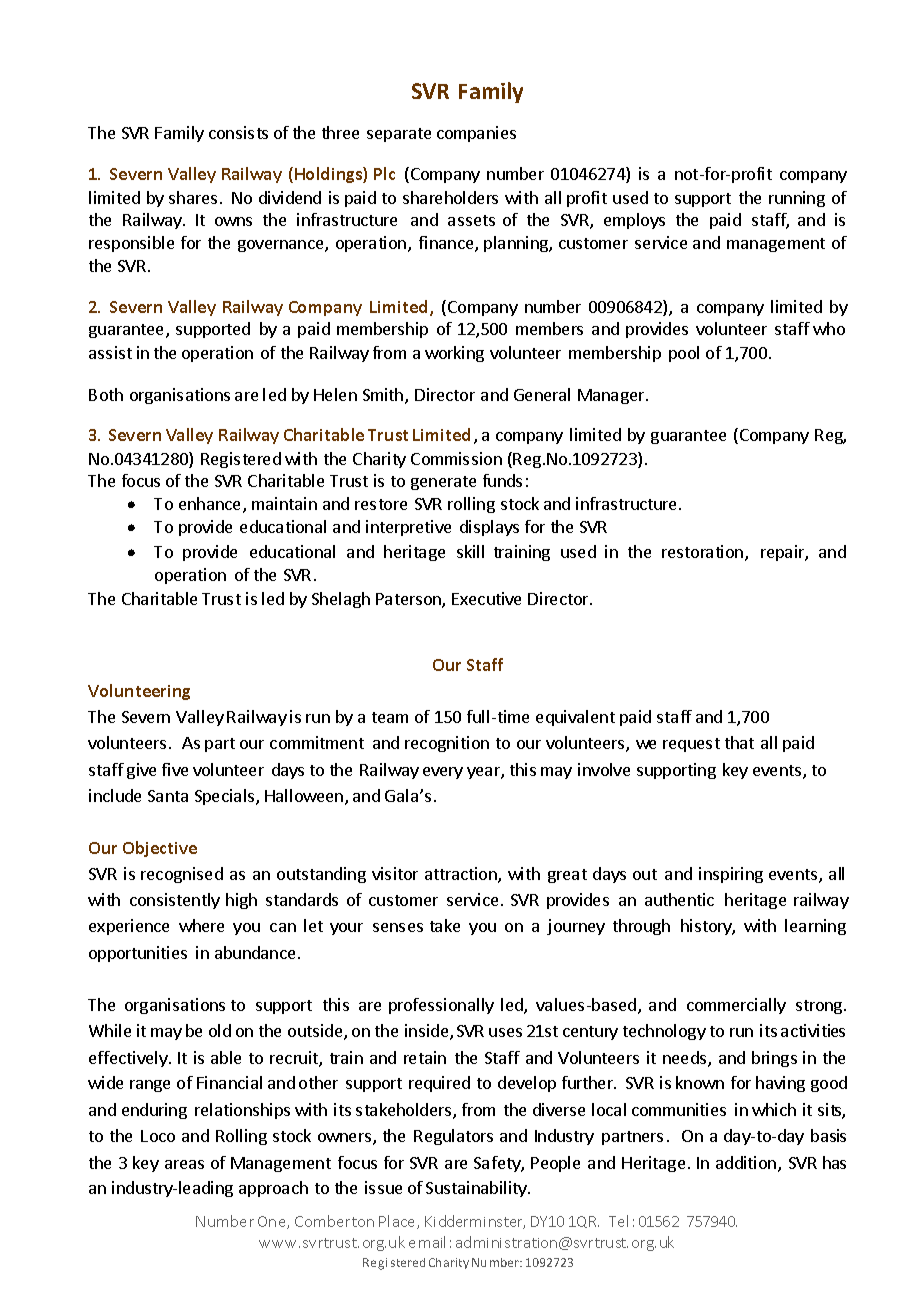 The width and height of the document is (924, 1308). I want to click on displays, so click(489, 528).
